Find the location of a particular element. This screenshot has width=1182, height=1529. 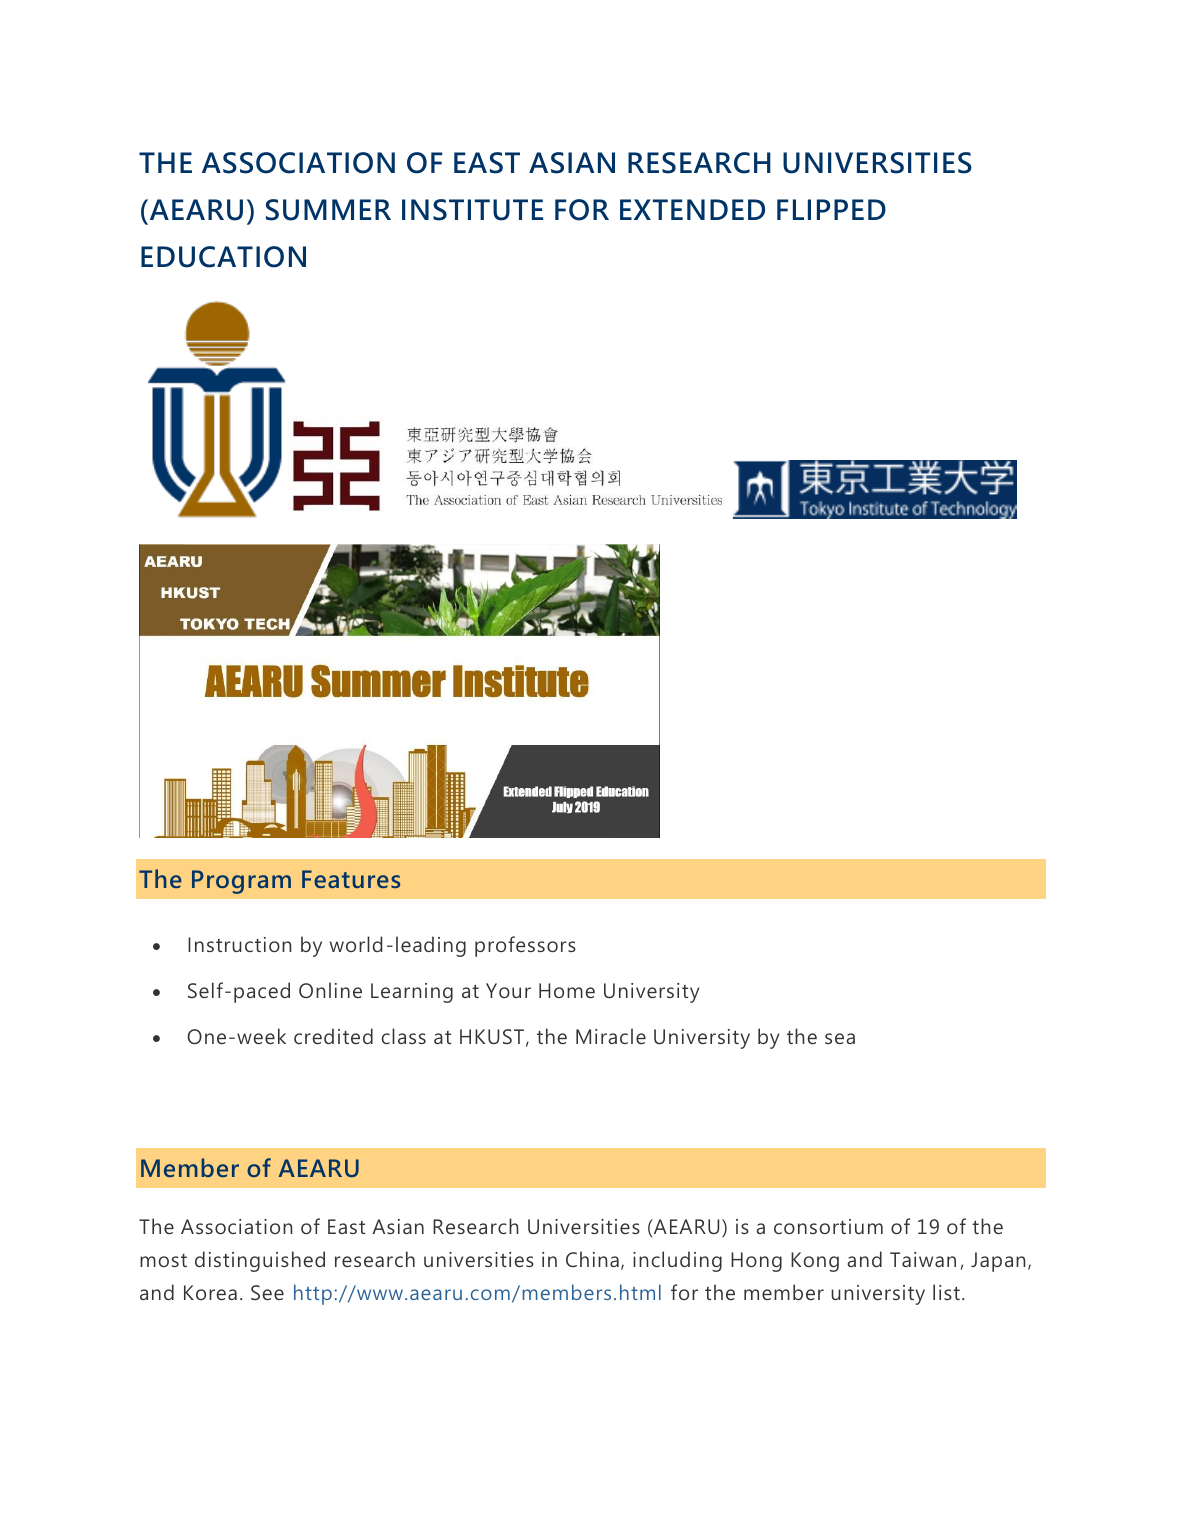

Miracle is located at coordinates (611, 1036).
